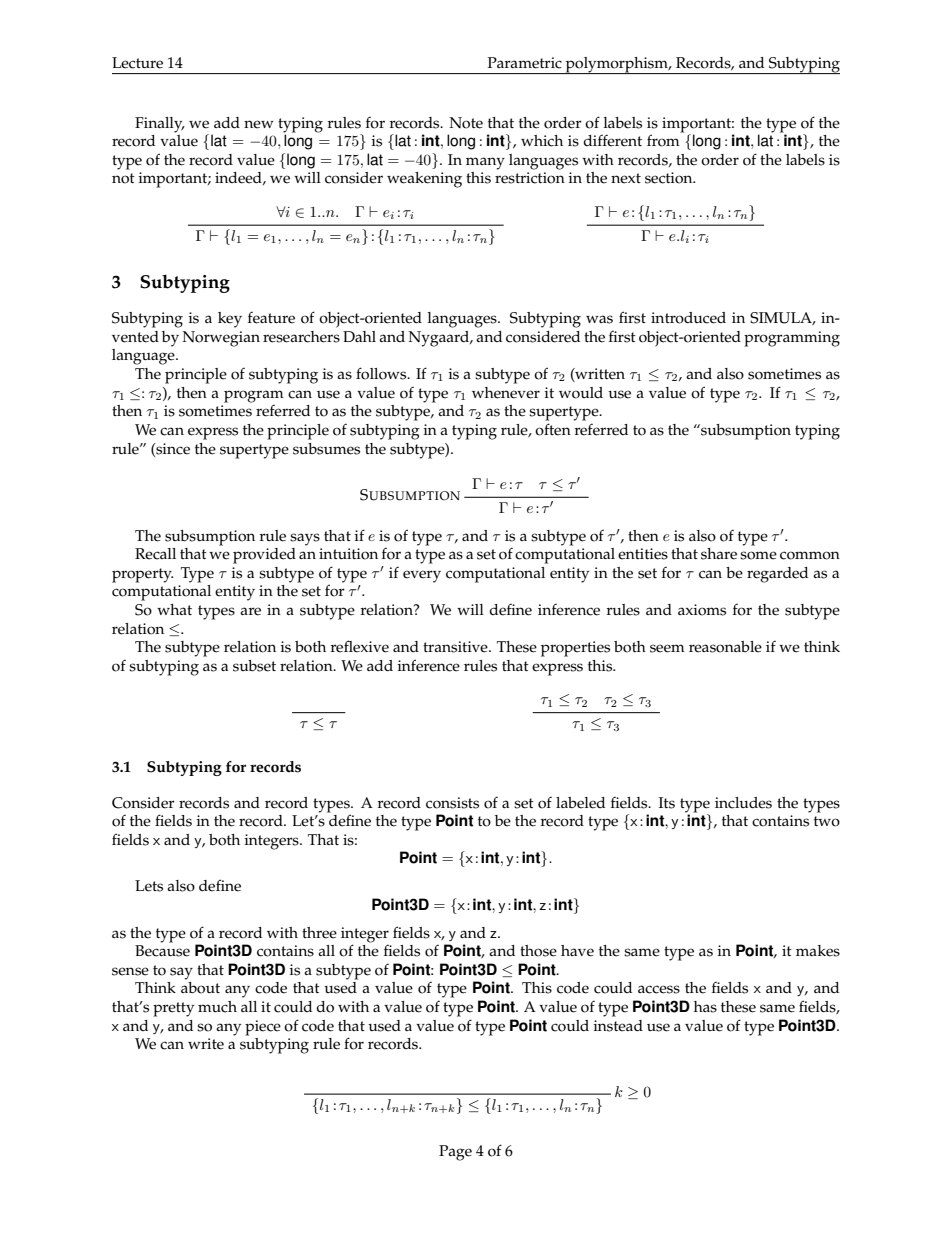  Describe the element at coordinates (702, 610) in the screenshot. I see `axioms` at that location.
